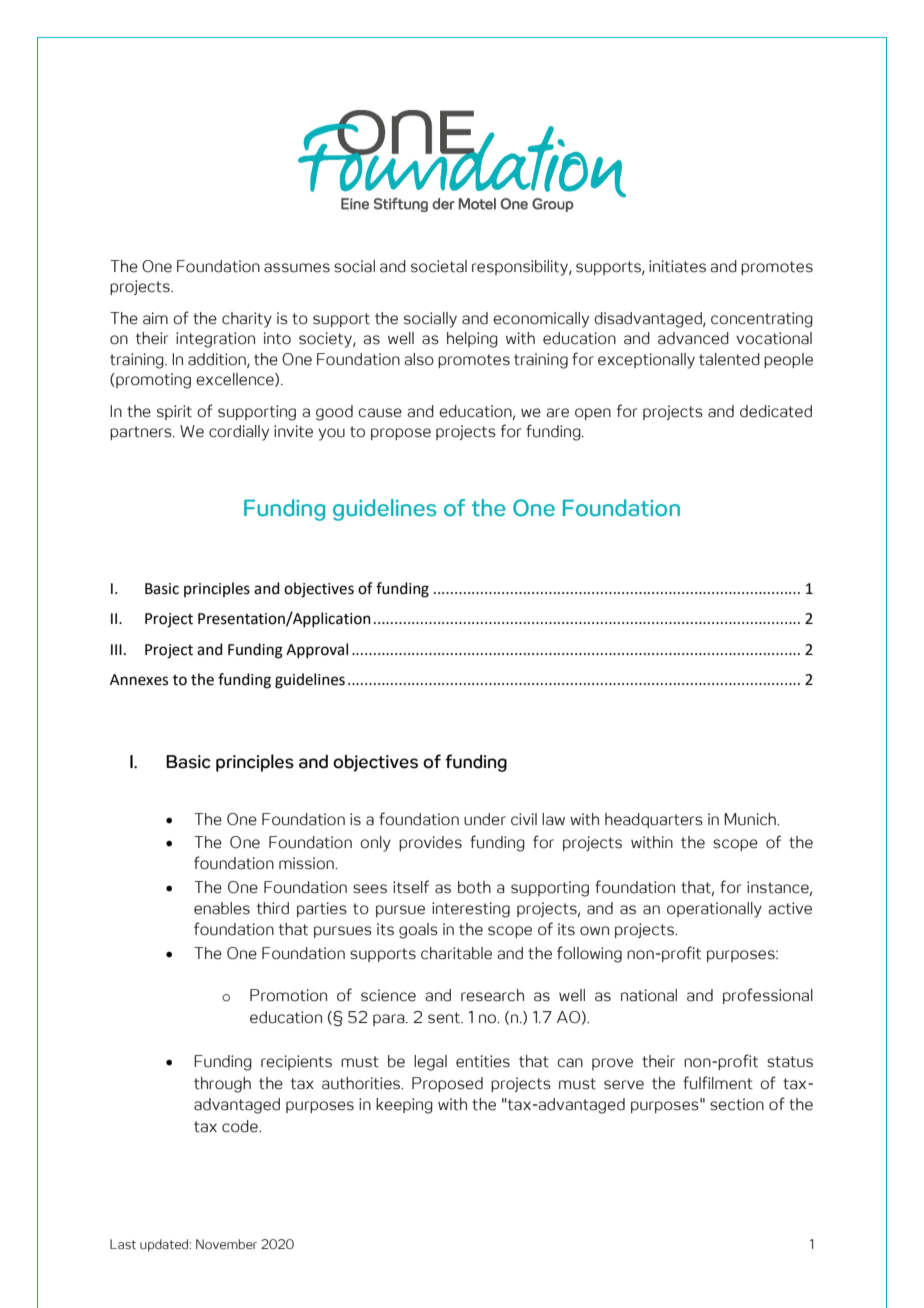 The width and height of the screenshot is (924, 1308). What do you see at coordinates (226, 1244) in the screenshot?
I see `November` at bounding box center [226, 1244].
